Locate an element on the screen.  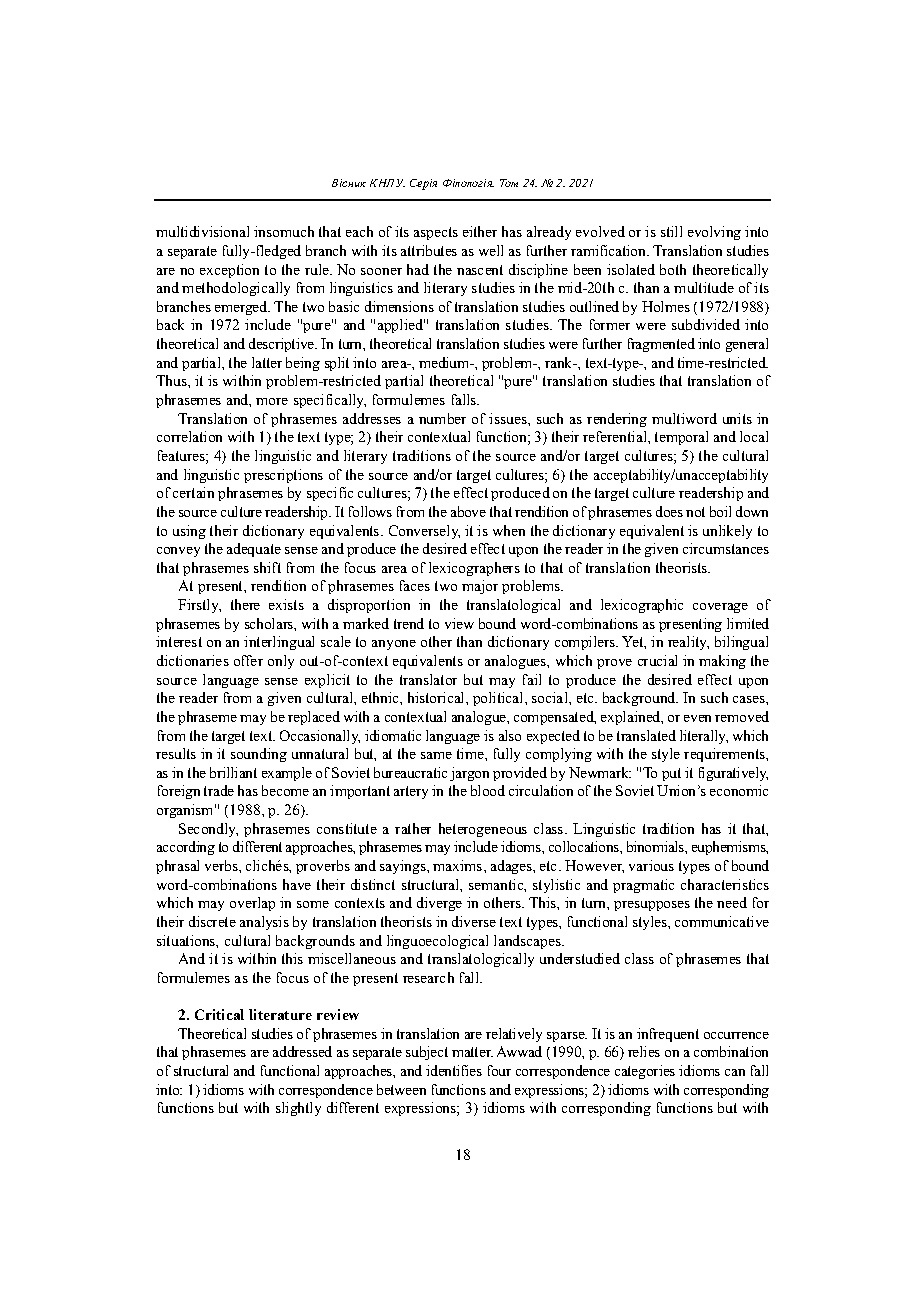
exception is located at coordinates (229, 271).
